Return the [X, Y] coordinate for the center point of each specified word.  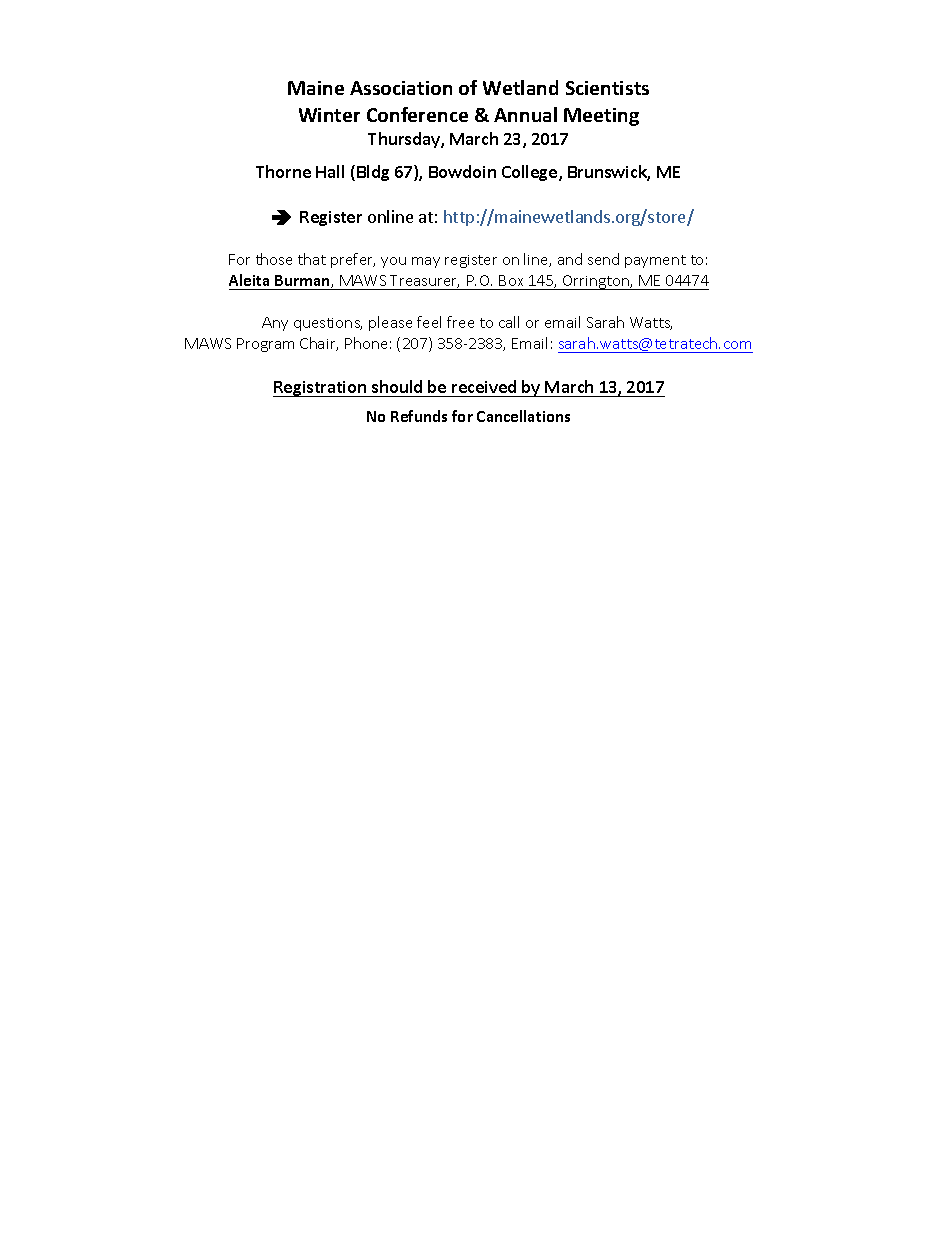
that [312, 259]
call [509, 322]
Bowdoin [462, 171]
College [531, 173]
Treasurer [424, 281]
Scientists [607, 88]
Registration [321, 389]
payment [655, 261]
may [426, 262]
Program [265, 345]
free [460, 322]
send [603, 259]
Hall [330, 171]
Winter [329, 115]
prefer [353, 260]
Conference [417, 114]
